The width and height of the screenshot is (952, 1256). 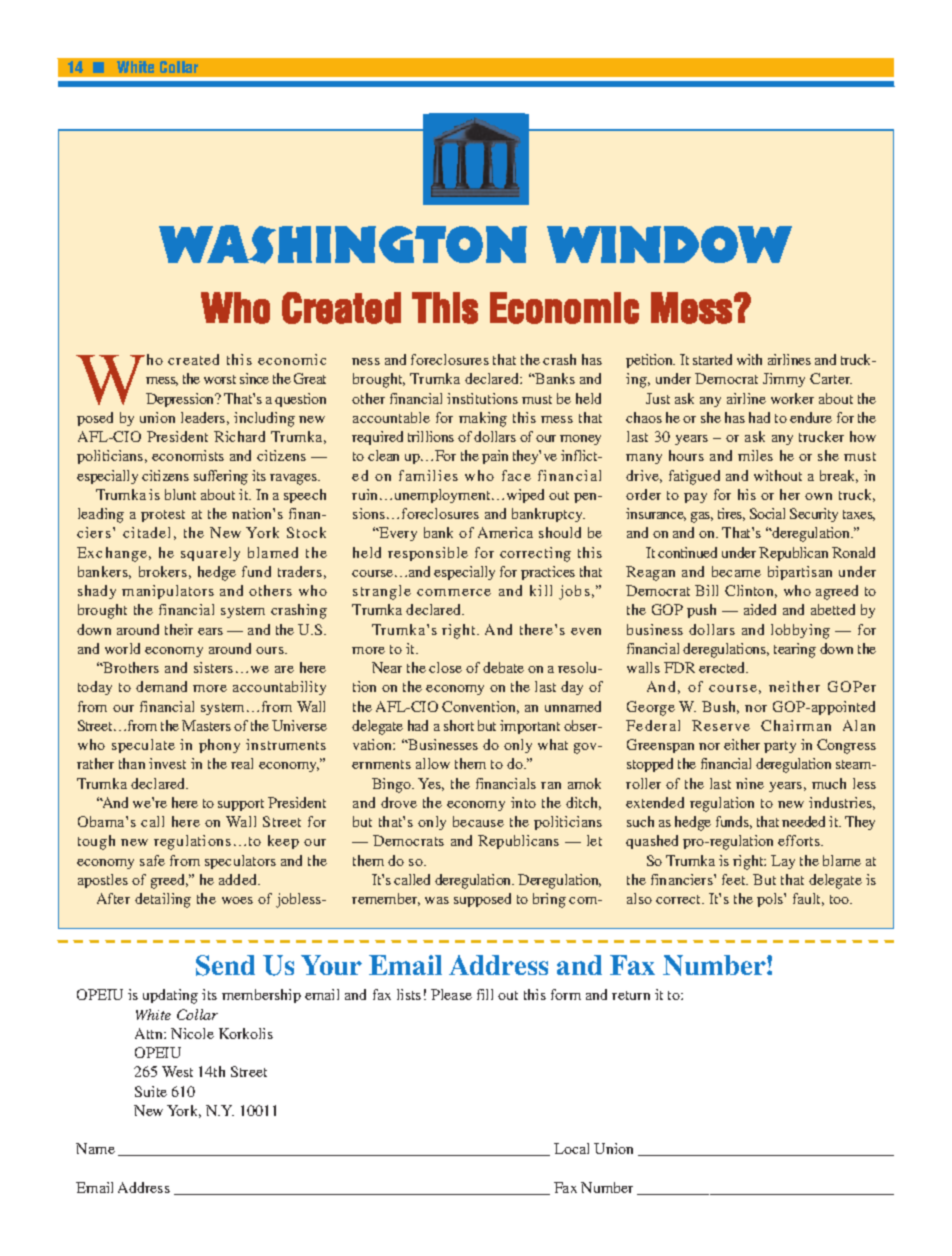 I want to click on feet, so click(x=735, y=879).
